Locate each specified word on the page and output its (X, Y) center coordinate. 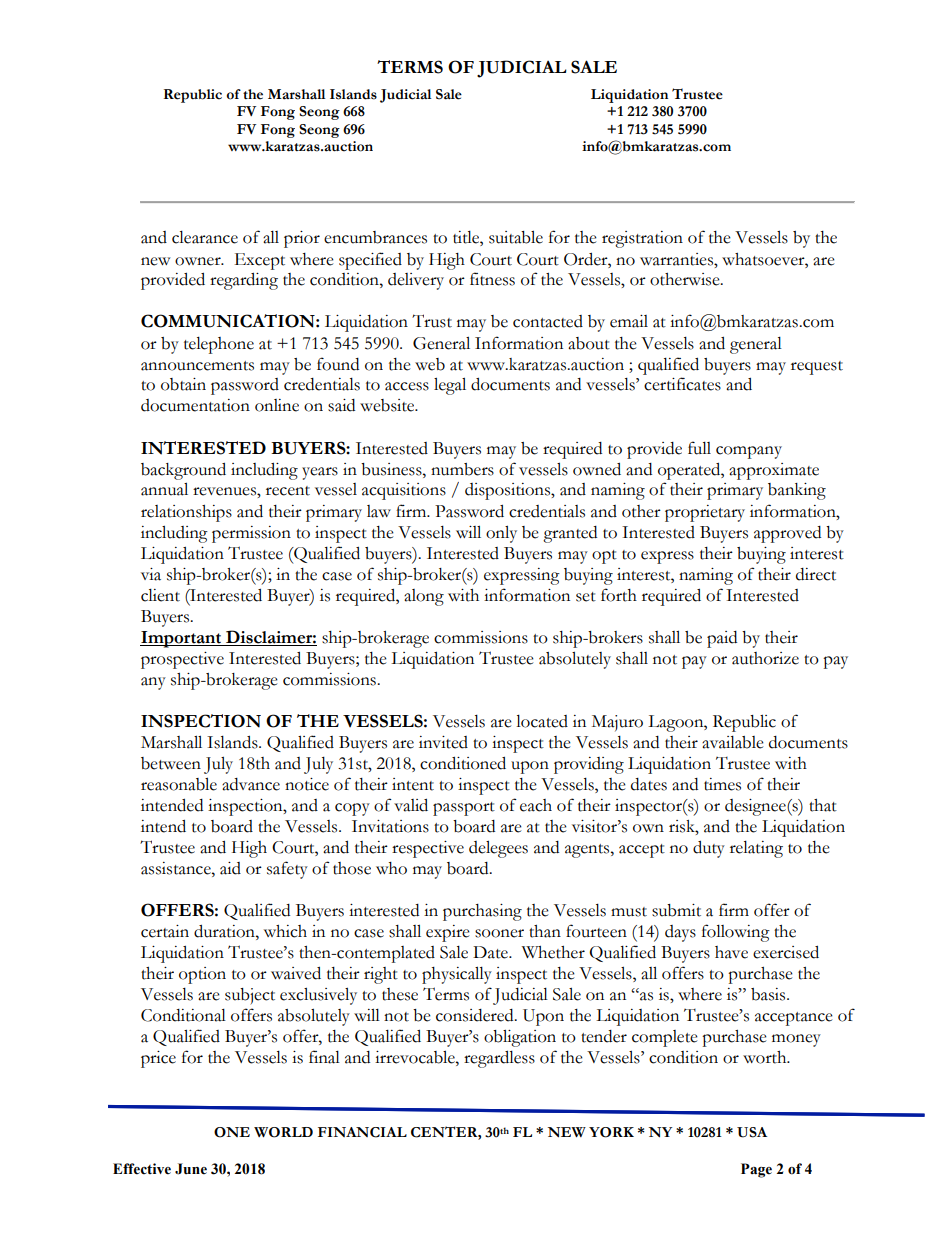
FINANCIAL (362, 1132)
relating (756, 849)
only (501, 534)
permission (251, 534)
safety (287, 870)
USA (752, 1132)
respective (428, 849)
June (191, 1169)
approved (787, 534)
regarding (244, 281)
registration (642, 239)
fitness (492, 279)
